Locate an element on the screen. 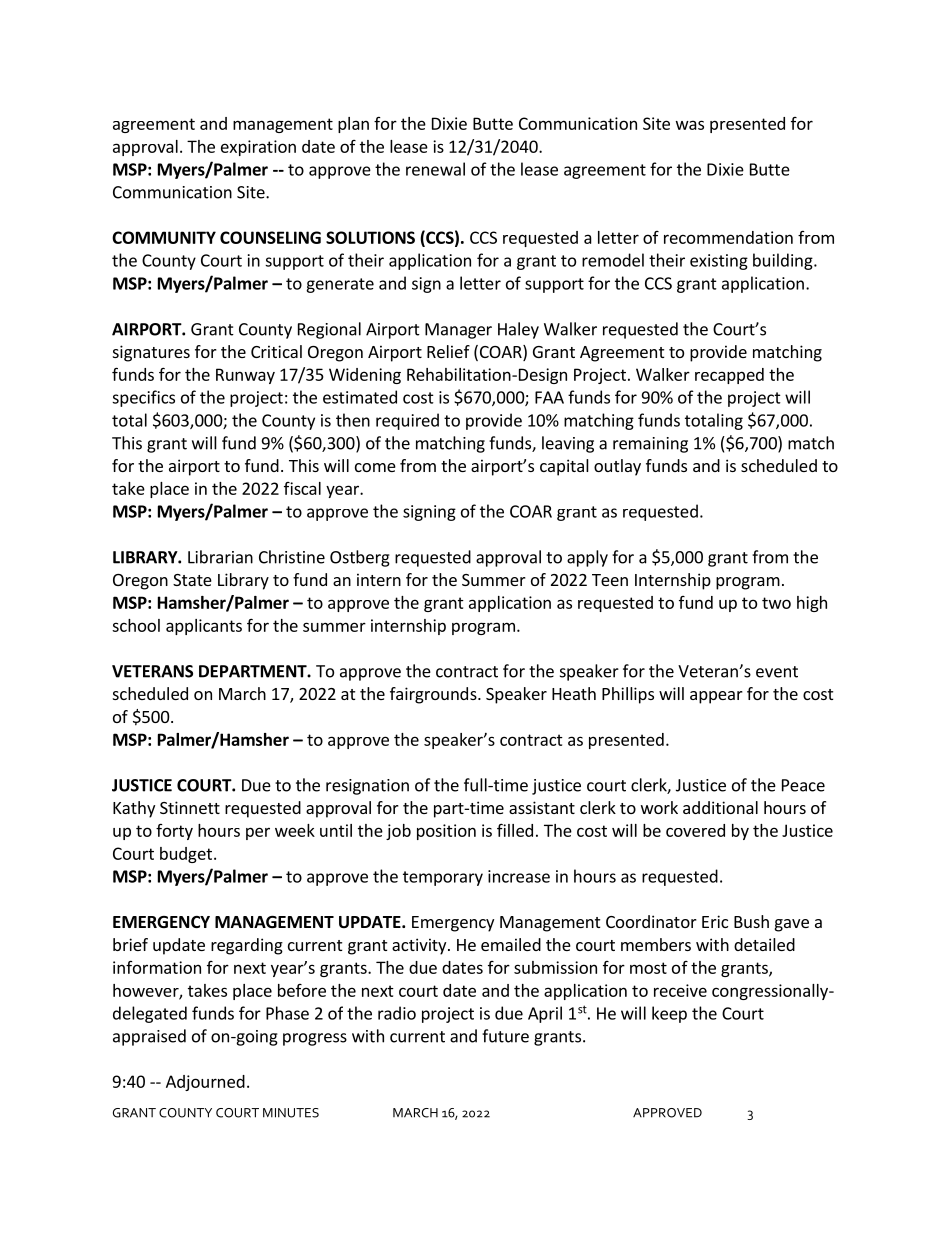 The height and width of the screenshot is (1233, 952). future is located at coordinates (505, 1036).
